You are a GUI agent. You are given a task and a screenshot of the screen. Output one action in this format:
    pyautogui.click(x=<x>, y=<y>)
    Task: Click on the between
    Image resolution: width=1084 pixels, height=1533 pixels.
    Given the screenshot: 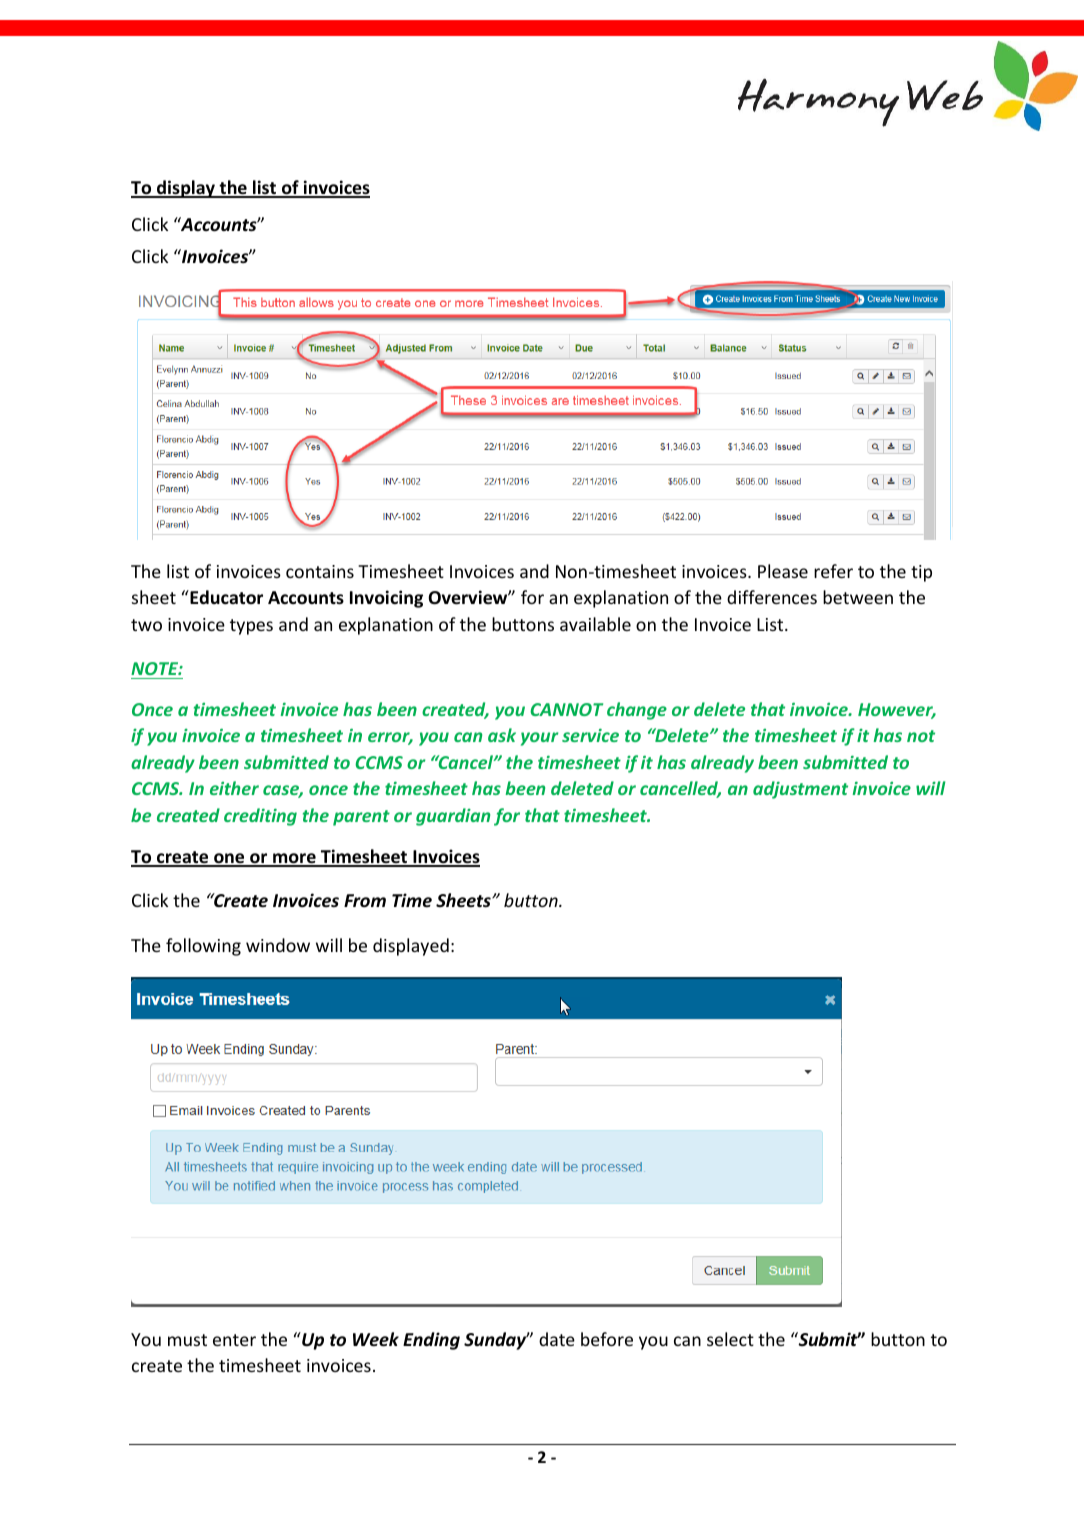 What is the action you would take?
    pyautogui.click(x=858, y=597)
